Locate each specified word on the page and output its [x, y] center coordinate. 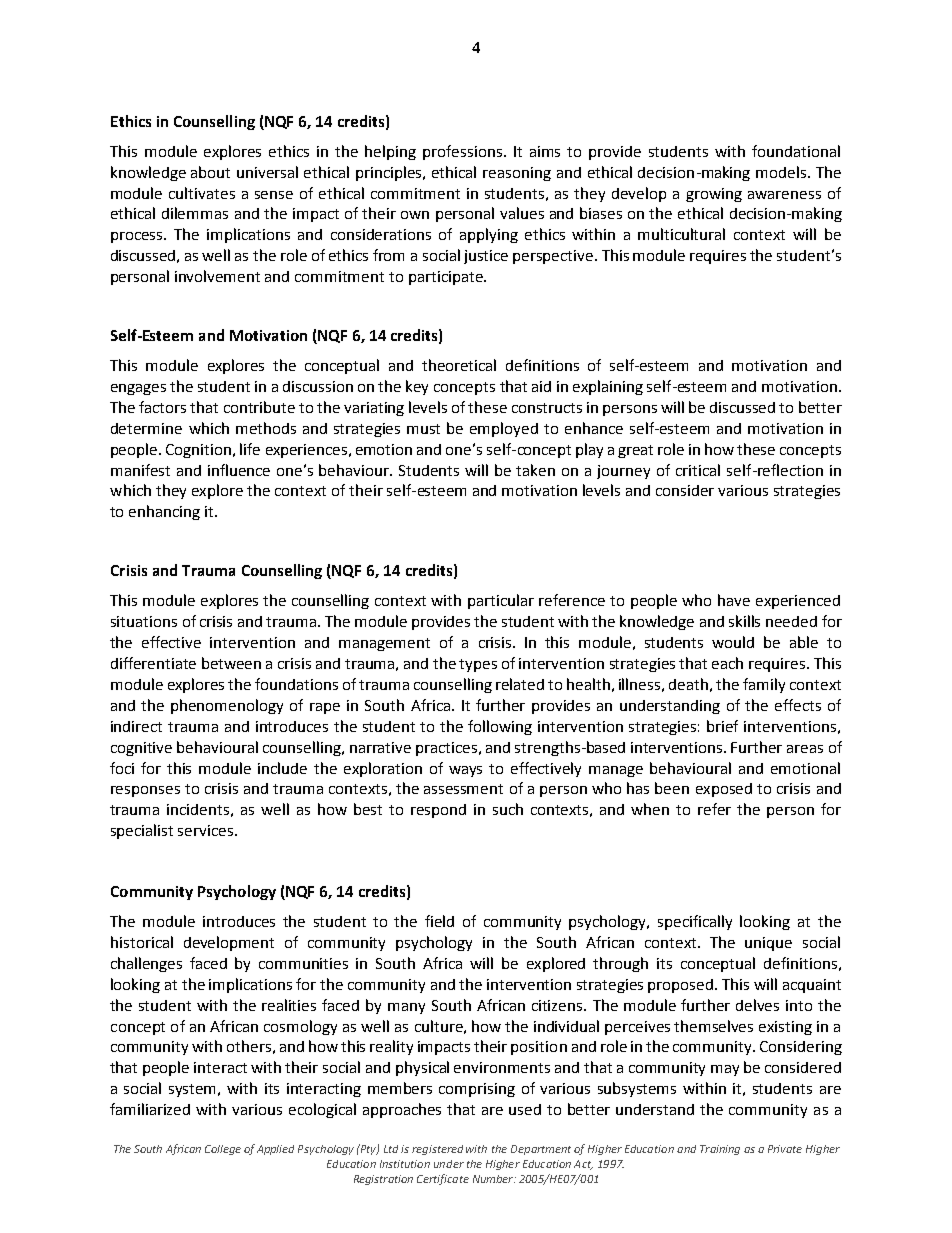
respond [438, 811]
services [205, 830]
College [223, 1150]
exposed [724, 790]
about [210, 172]
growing [714, 195]
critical [698, 470]
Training [720, 1150]
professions [462, 152]
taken [535, 470]
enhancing [164, 512]
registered [437, 1150]
